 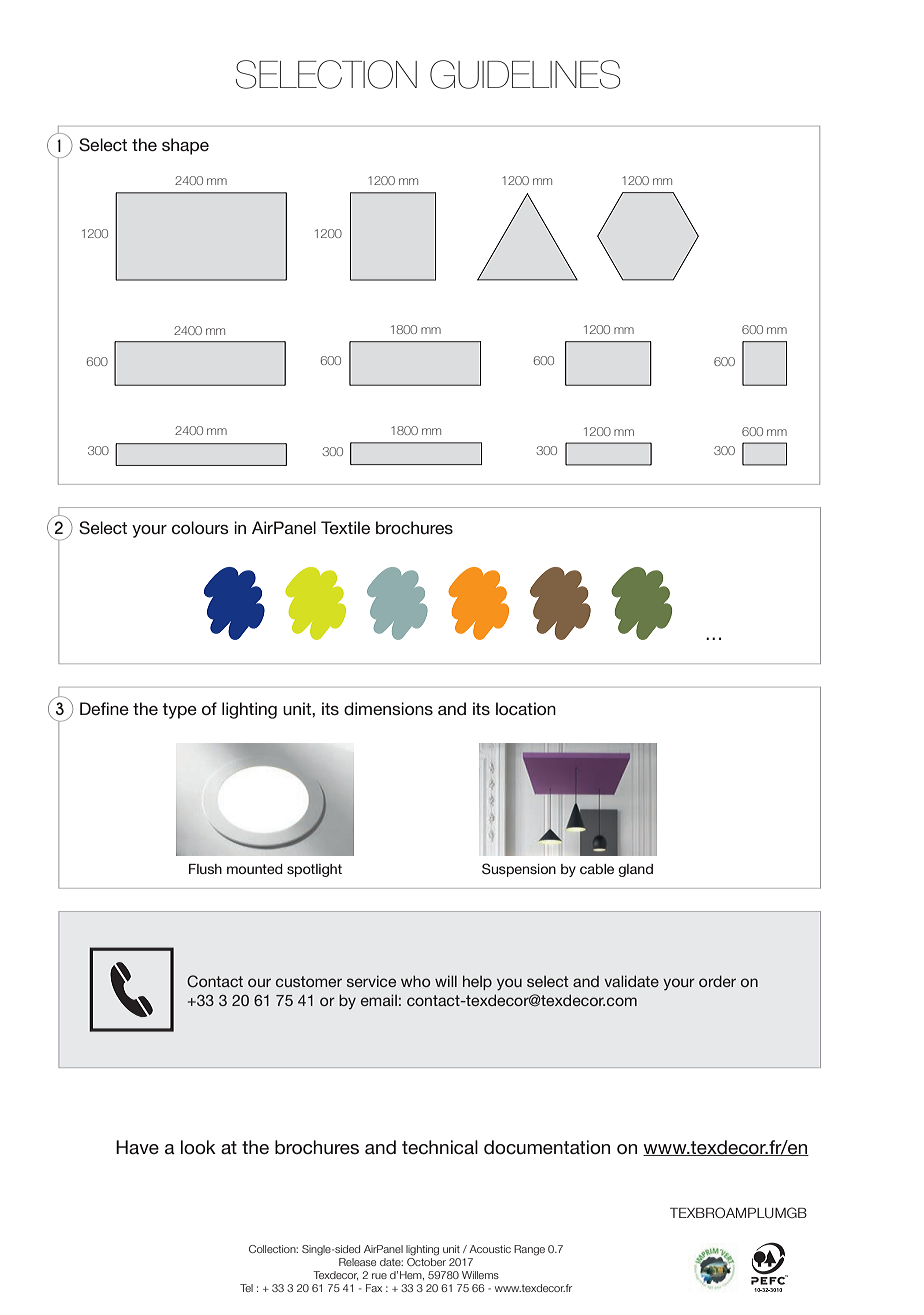 I want to click on location, so click(x=526, y=708).
